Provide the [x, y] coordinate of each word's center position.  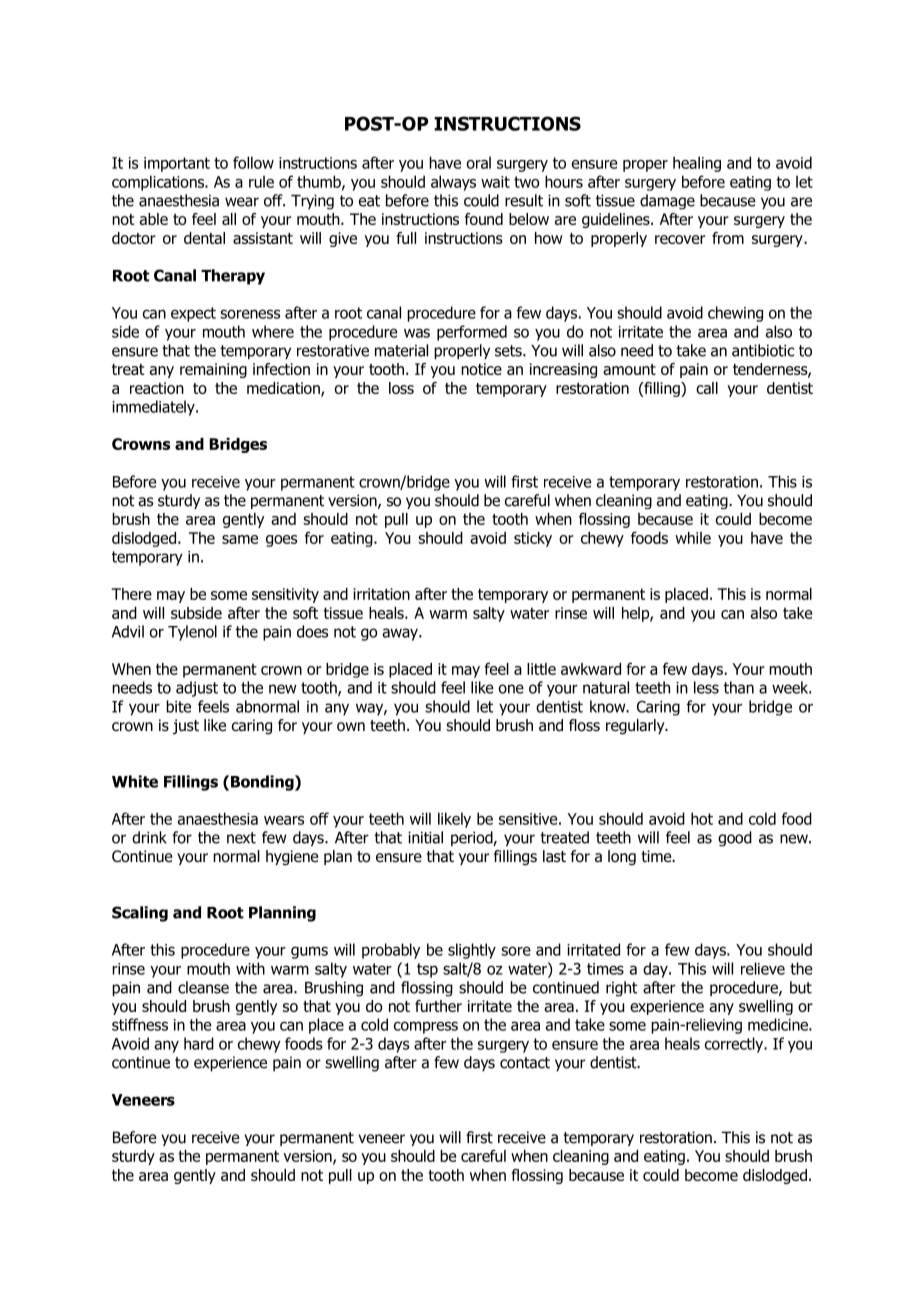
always [453, 183]
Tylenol [192, 633]
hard [199, 1043]
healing [697, 164]
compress [426, 1027]
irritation [381, 594]
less [706, 687]
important [177, 164]
